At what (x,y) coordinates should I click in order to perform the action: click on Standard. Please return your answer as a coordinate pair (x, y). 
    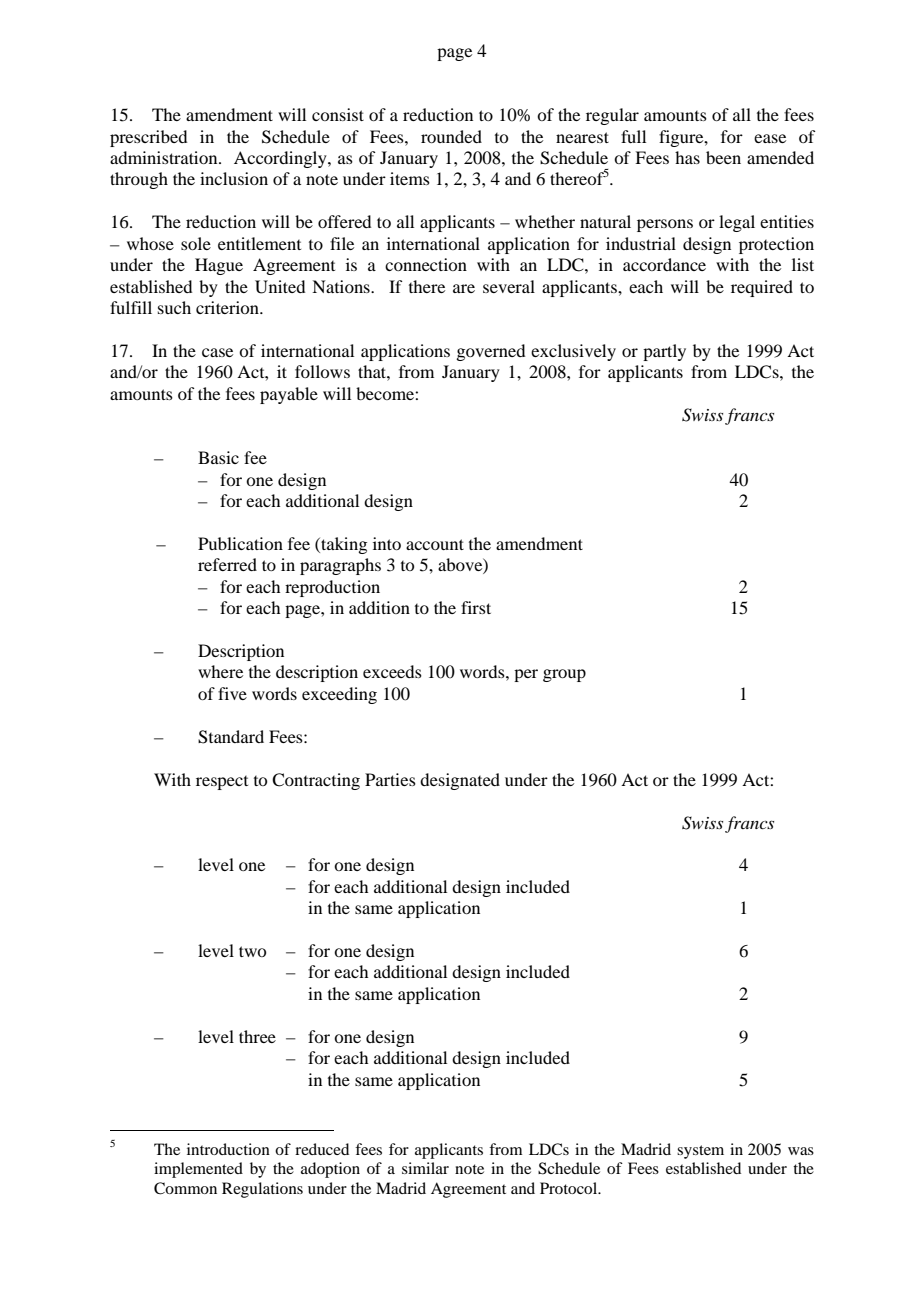
    Looking at the image, I should click on (231, 737).
